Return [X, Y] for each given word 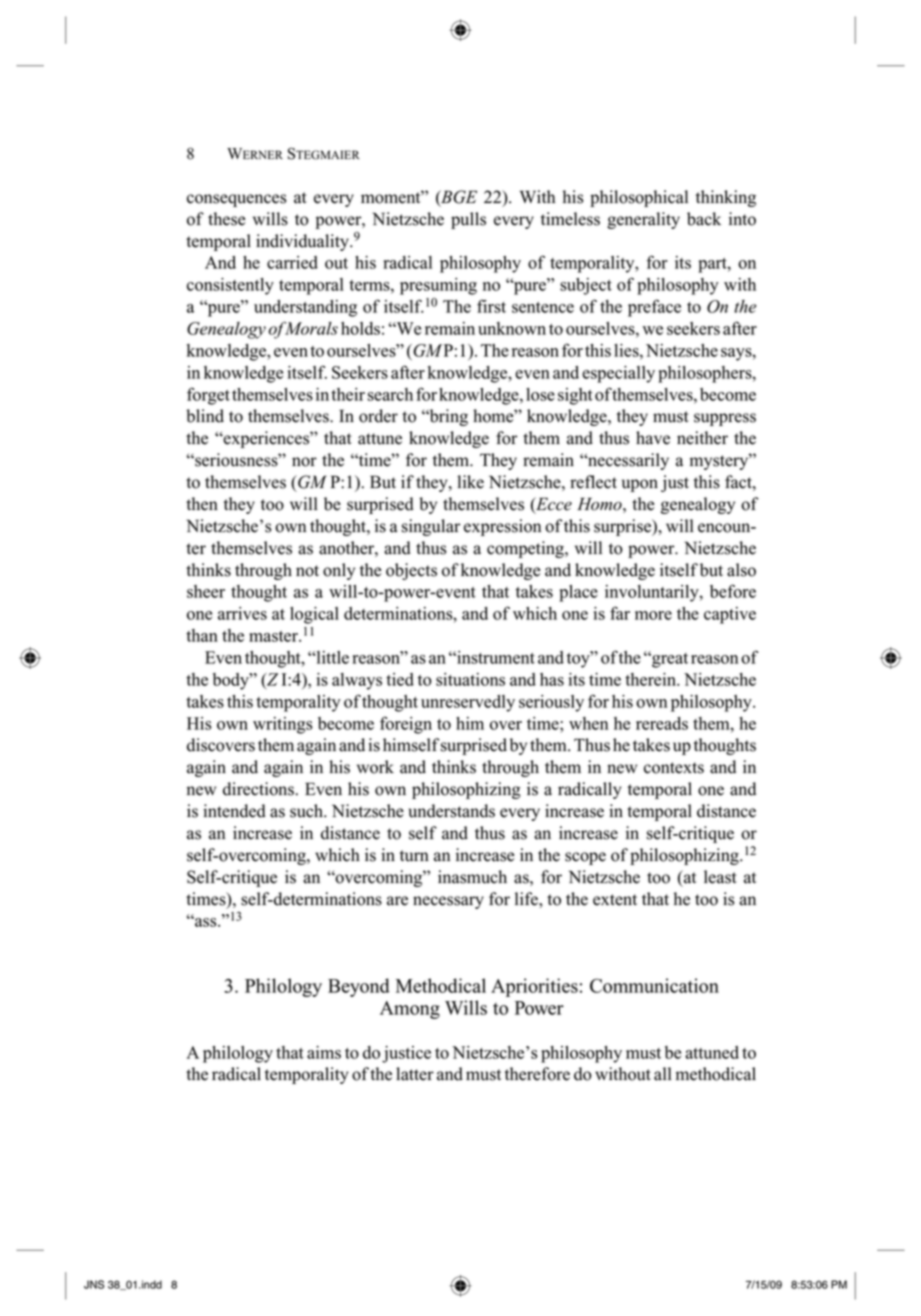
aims [324, 1052]
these [226, 219]
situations [470, 679]
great [669, 659]
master [274, 636]
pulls [468, 220]
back [704, 219]
